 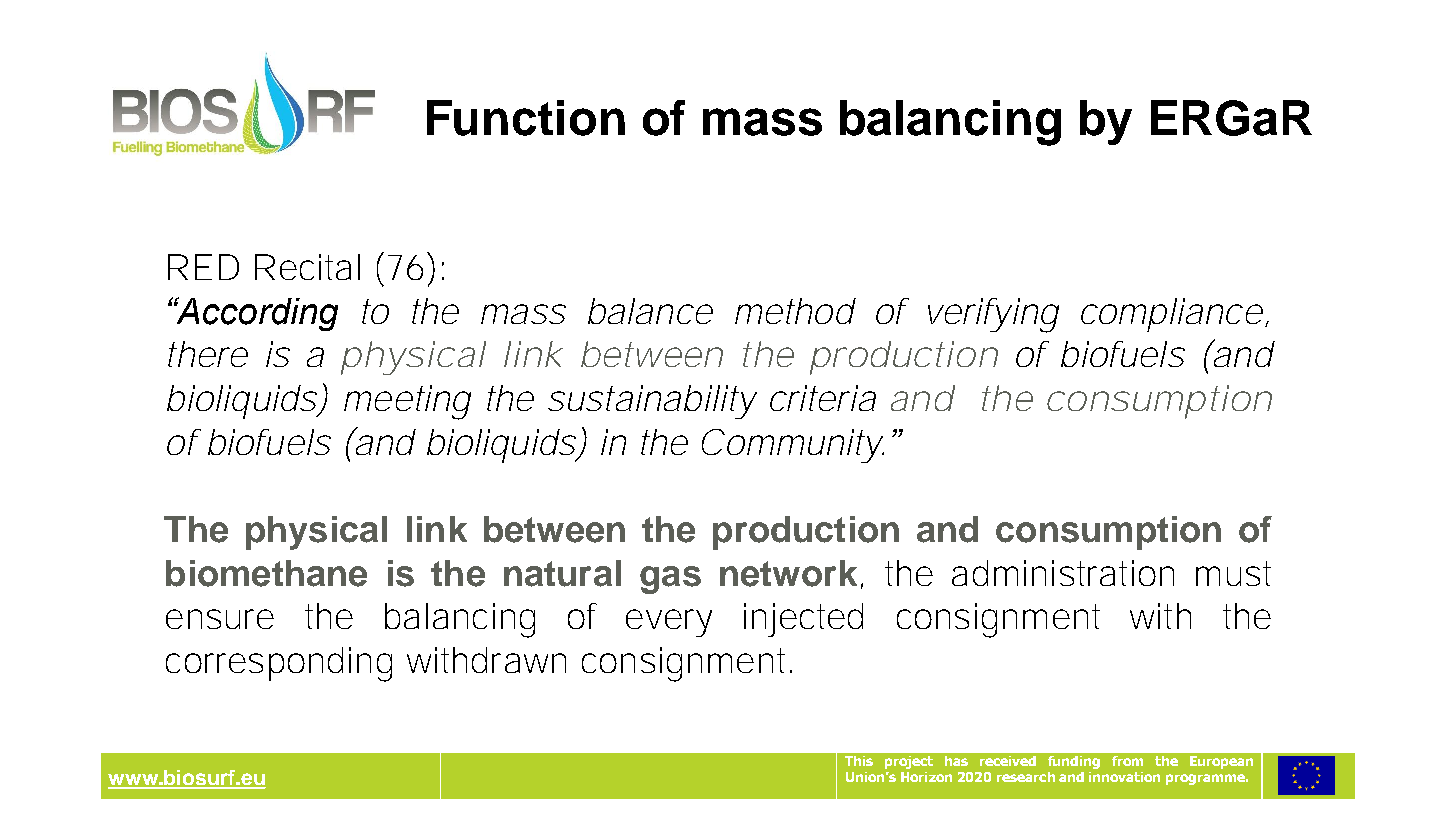 I want to click on compliance, so click(x=1172, y=315).
